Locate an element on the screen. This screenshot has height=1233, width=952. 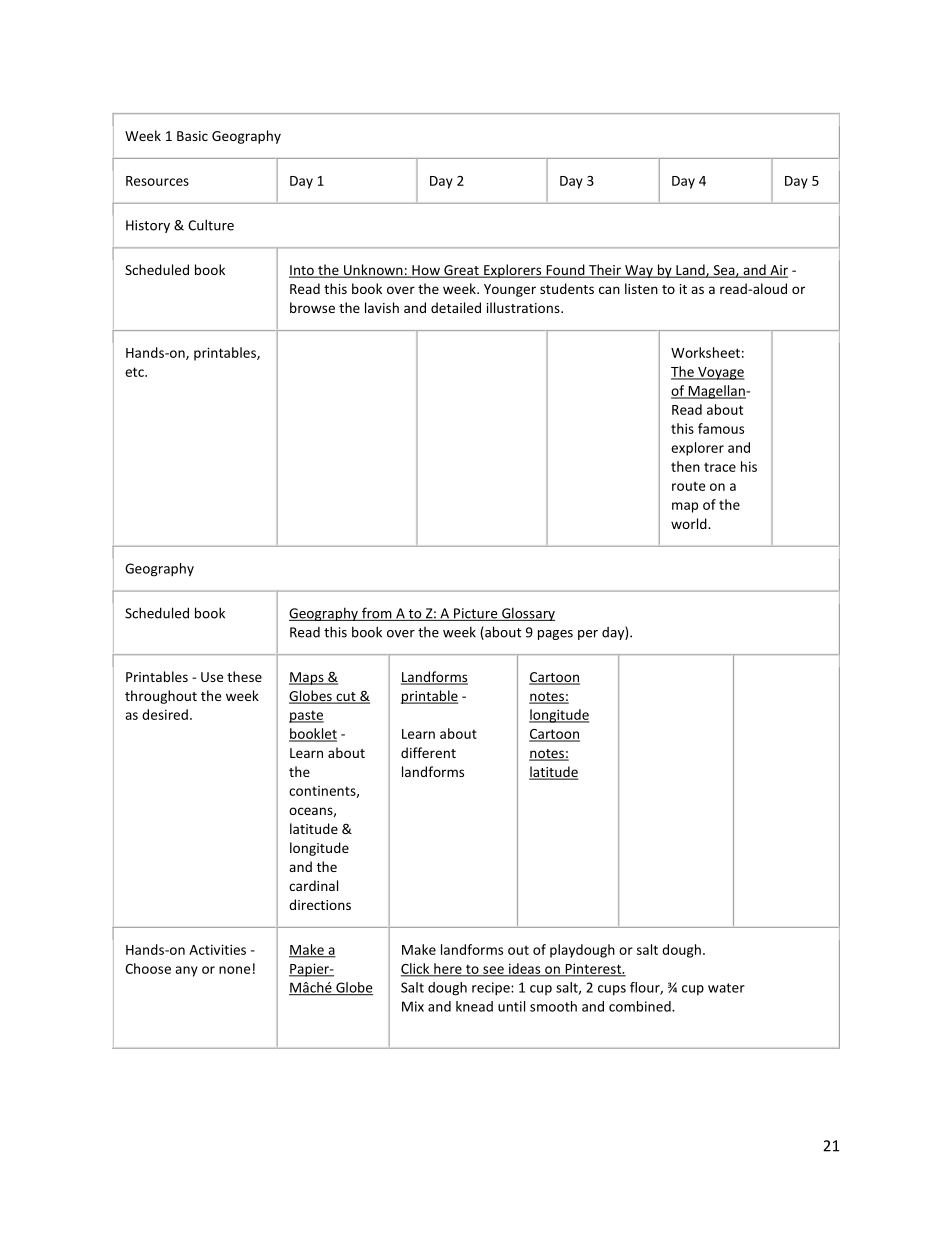
different is located at coordinates (428, 752).
